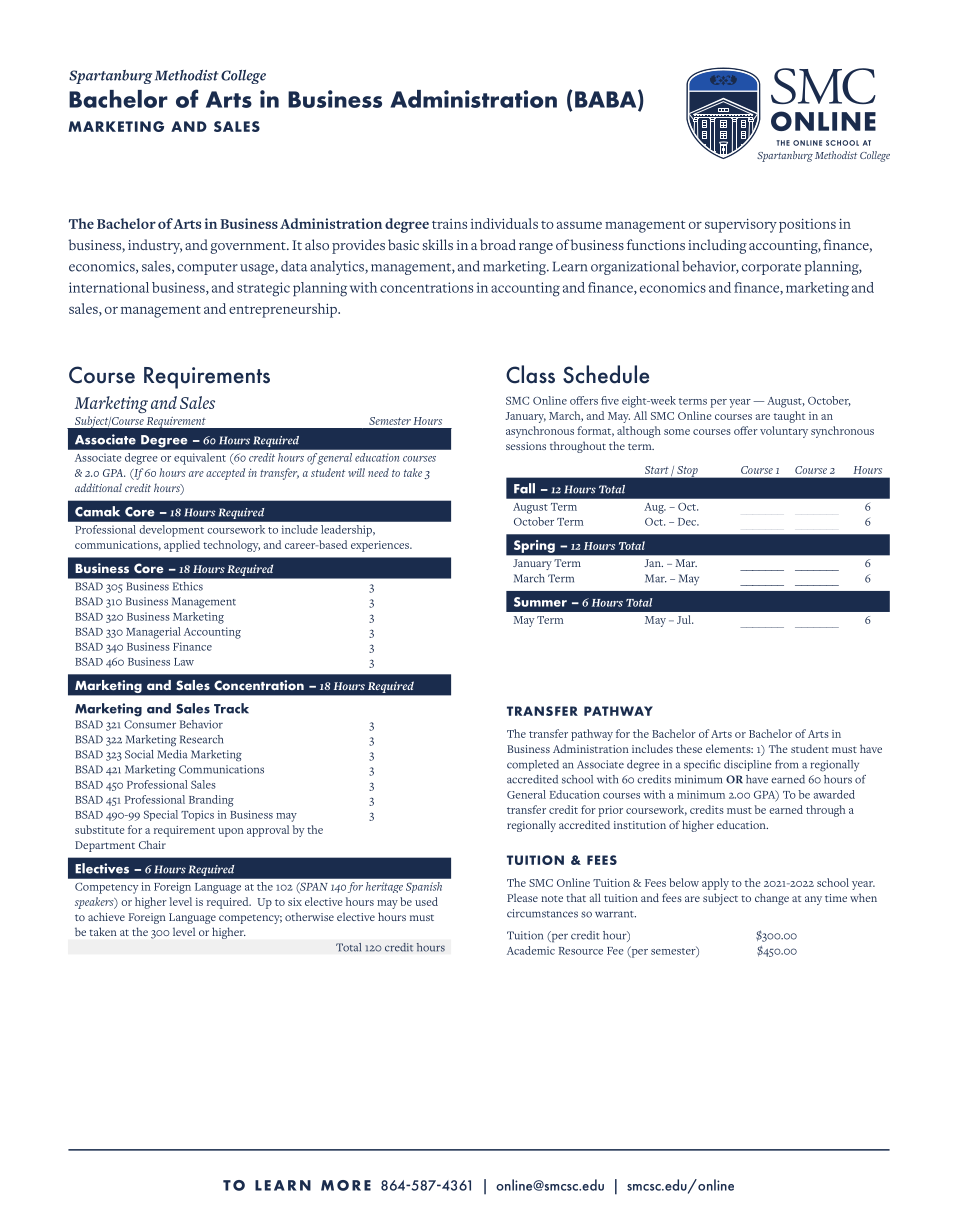 The width and height of the image is (958, 1232). What do you see at coordinates (201, 739) in the image?
I see `Research` at bounding box center [201, 739].
